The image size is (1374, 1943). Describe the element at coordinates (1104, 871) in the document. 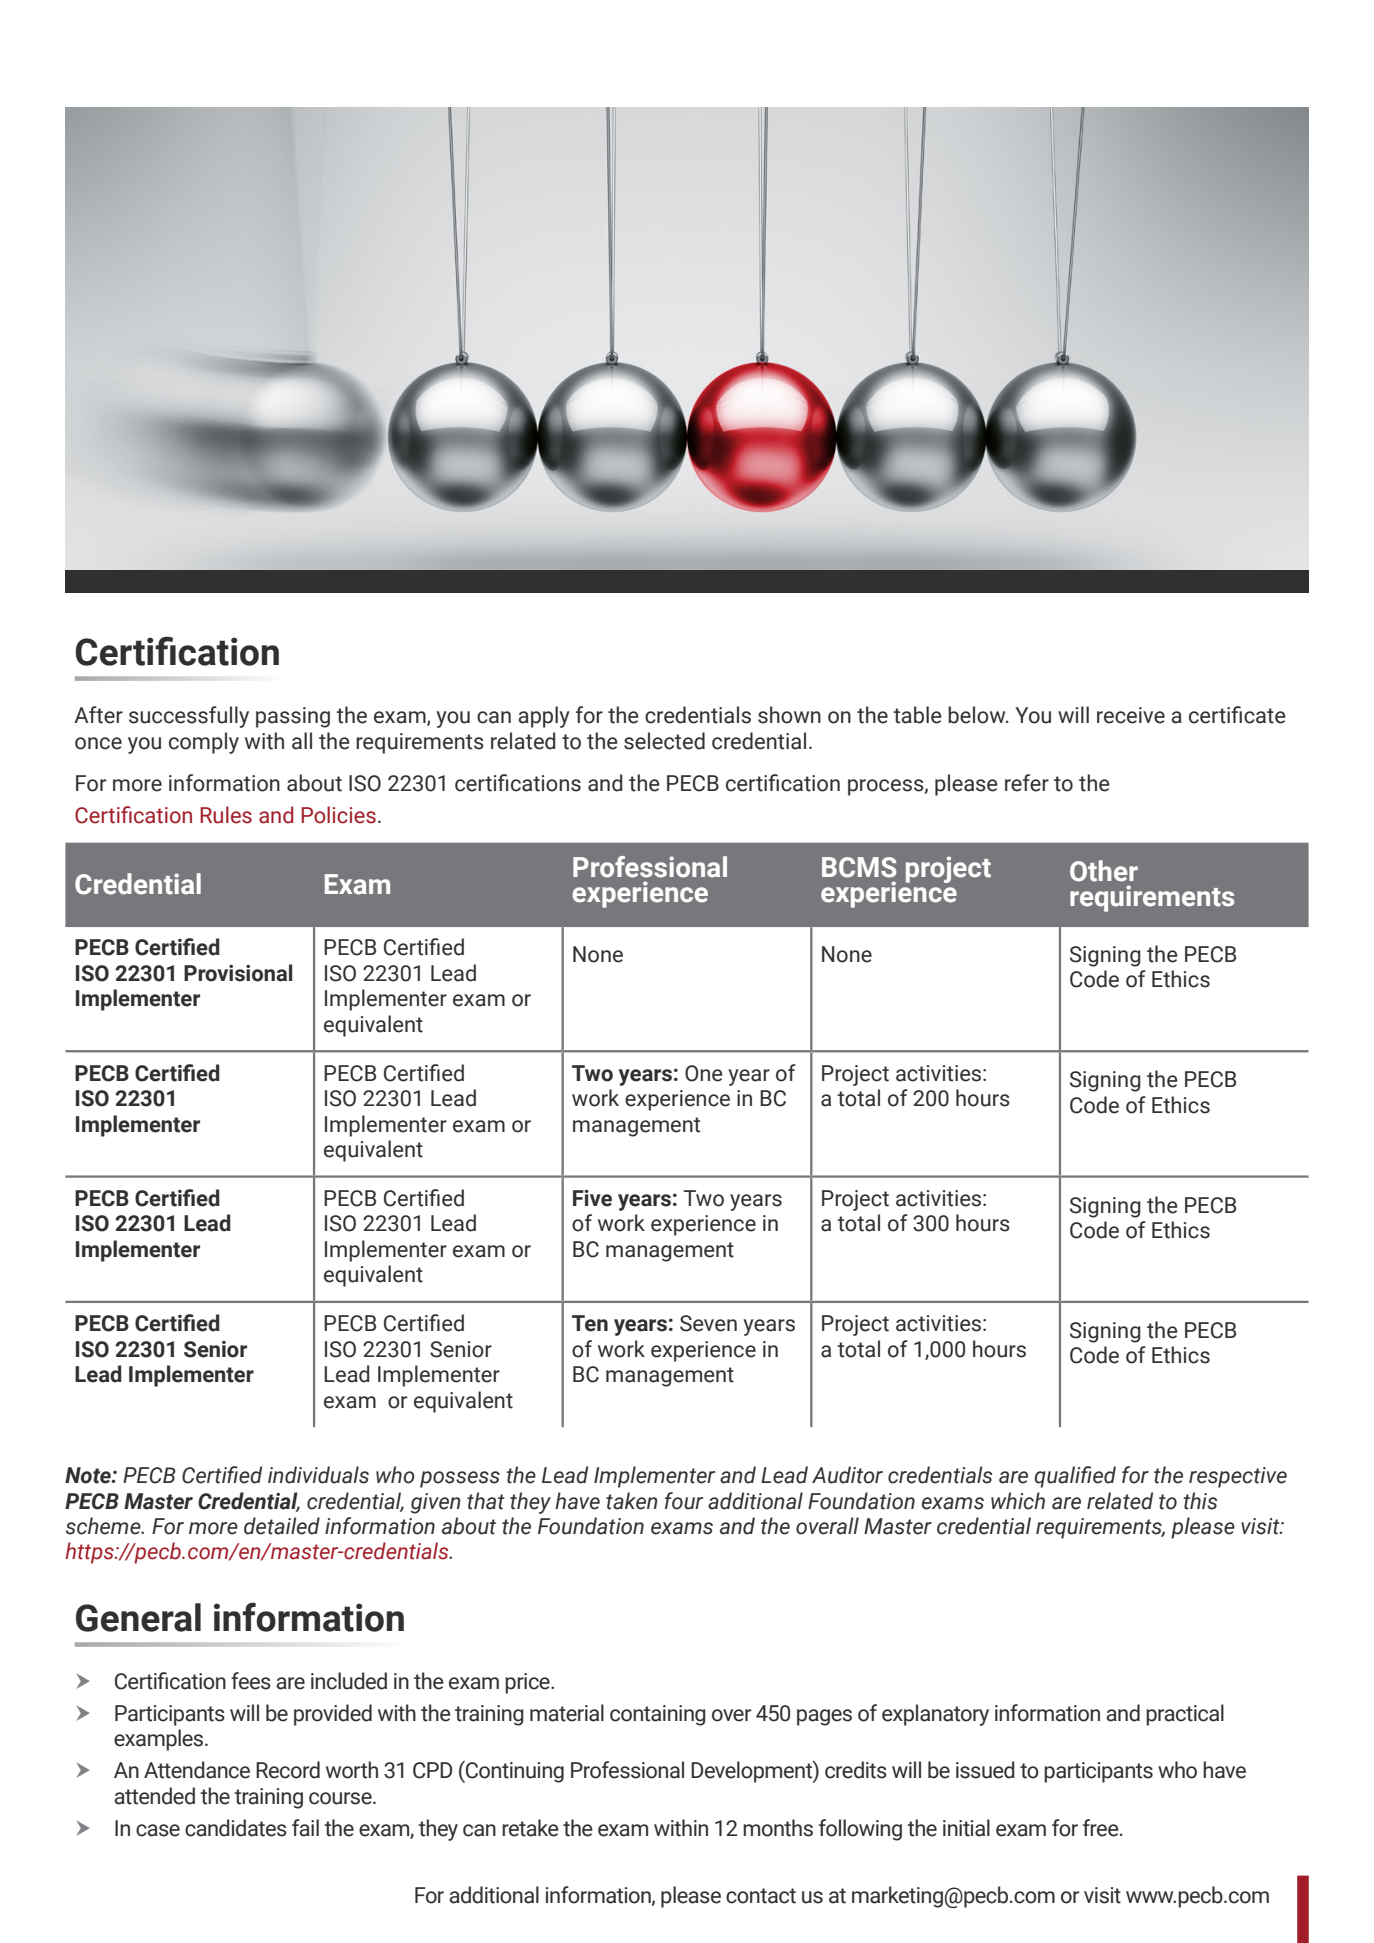

I see `Other` at that location.
